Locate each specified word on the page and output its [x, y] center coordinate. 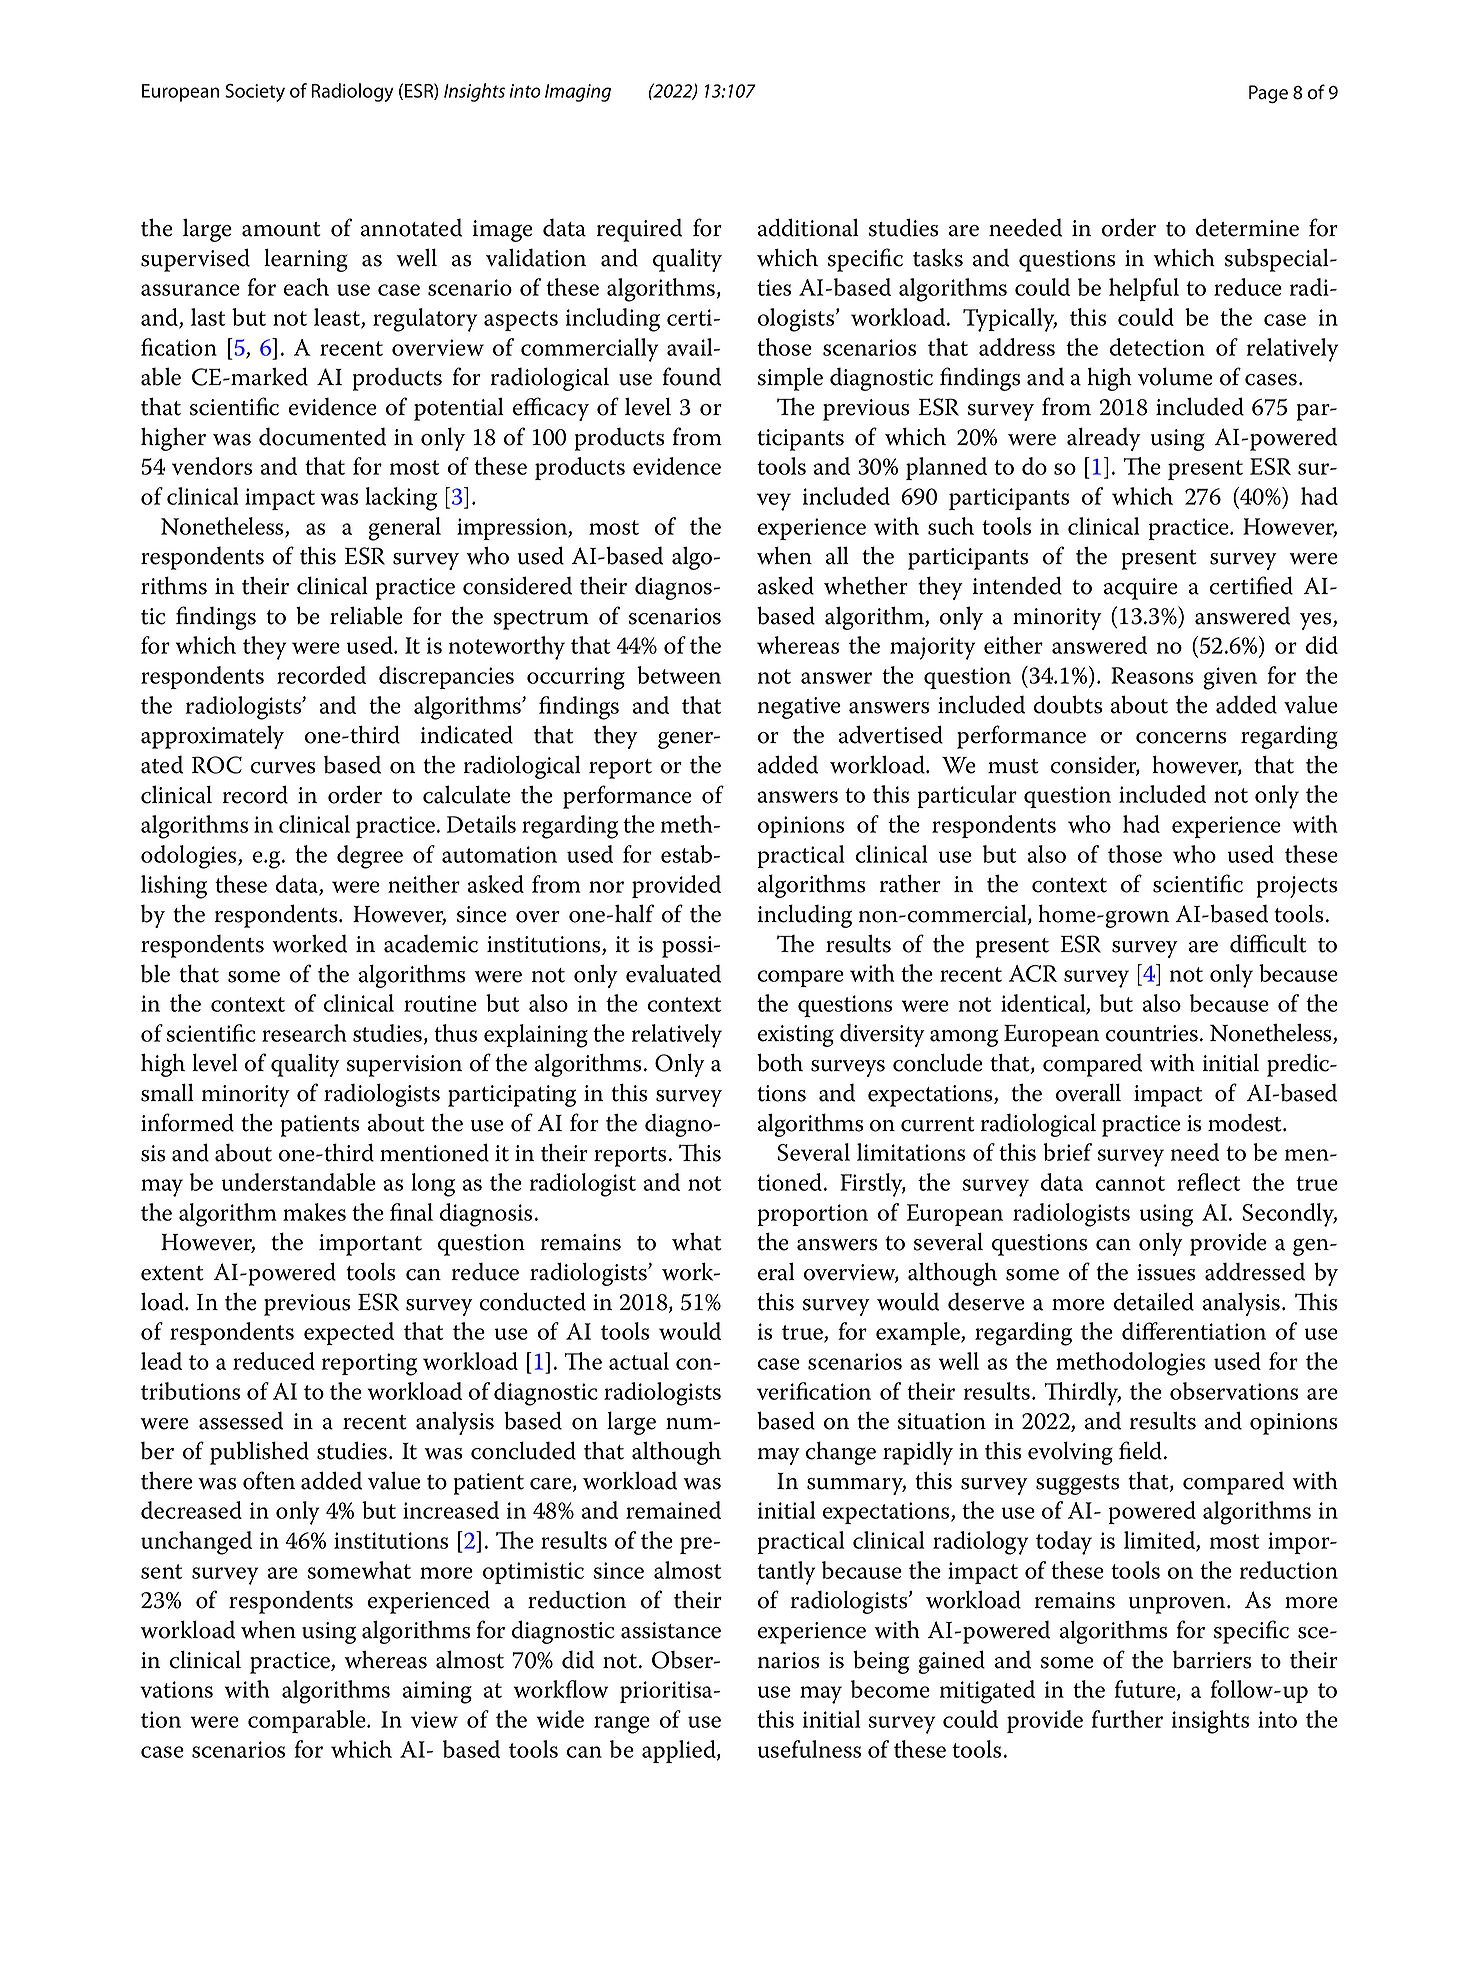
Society [255, 93]
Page [1268, 94]
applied [680, 1751]
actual [639, 1361]
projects [1297, 887]
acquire [1141, 589]
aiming [437, 1692]
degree [370, 857]
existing [796, 1036]
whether [866, 585]
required [639, 230]
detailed [1154, 1301]
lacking [401, 499]
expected [349, 1333]
